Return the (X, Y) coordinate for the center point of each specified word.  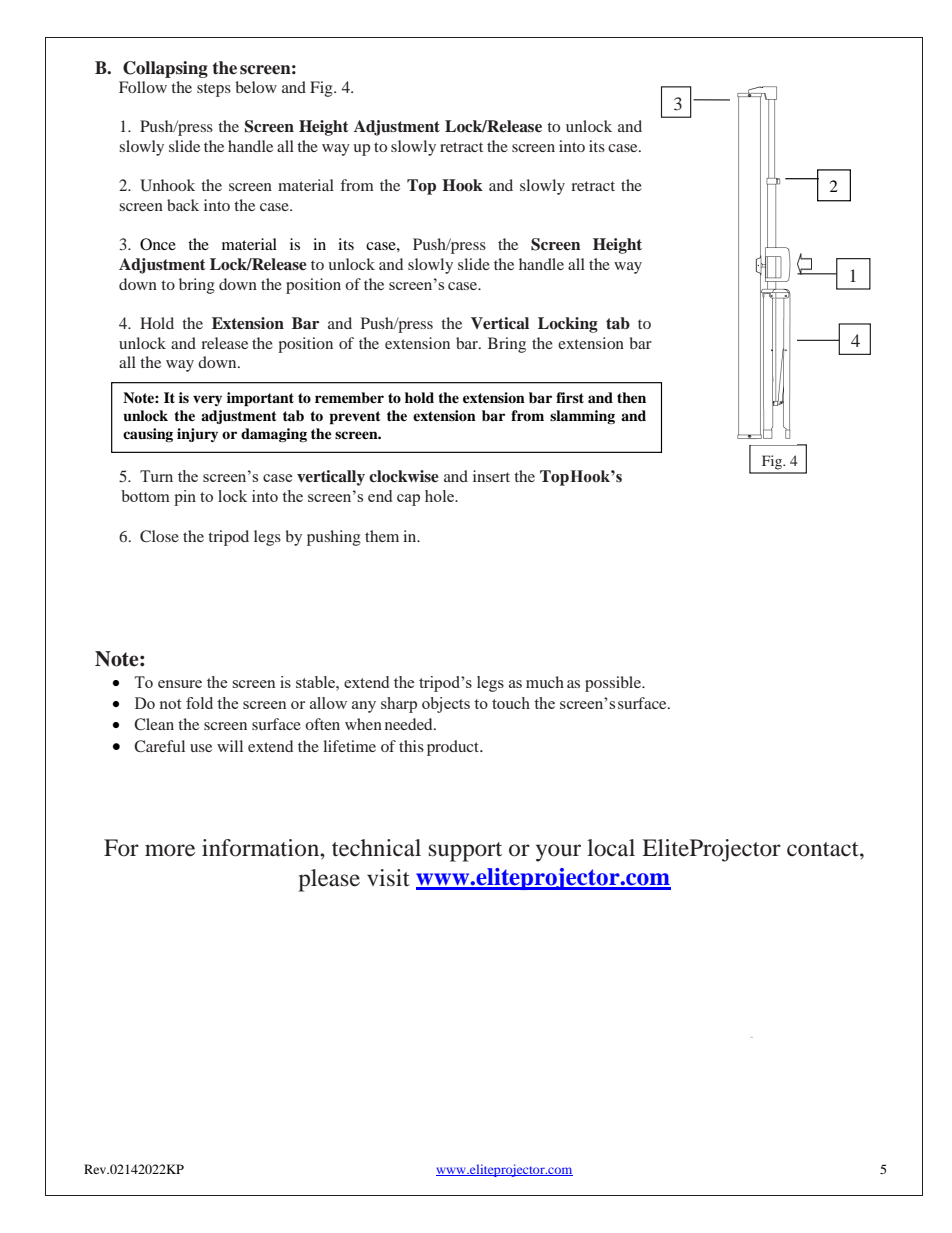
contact (824, 849)
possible (614, 684)
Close (159, 536)
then (631, 397)
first (570, 397)
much (545, 682)
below (256, 87)
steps (214, 90)
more (170, 850)
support (465, 852)
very (207, 400)
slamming (582, 417)
